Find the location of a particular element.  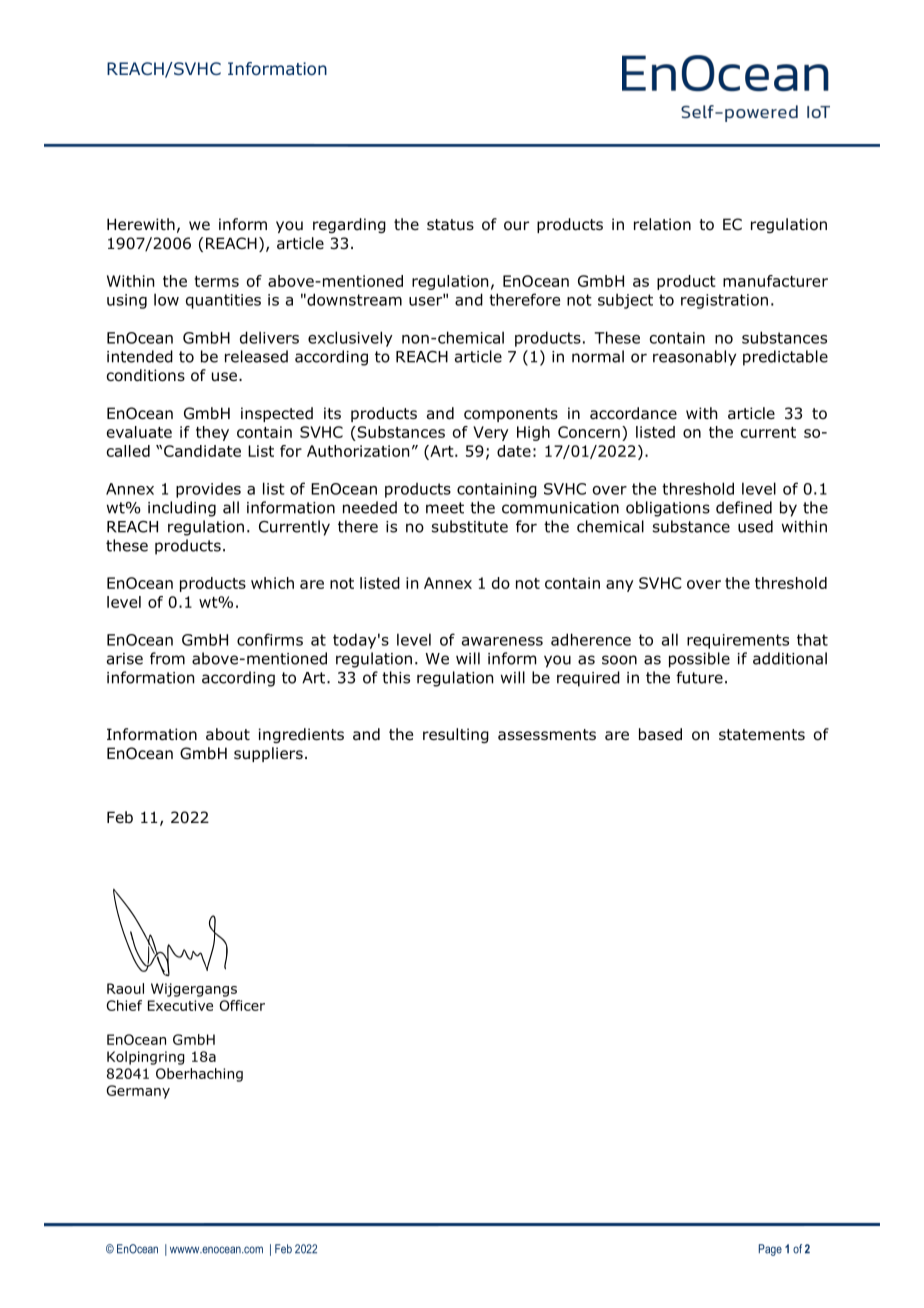

Officer is located at coordinates (242, 1005).
